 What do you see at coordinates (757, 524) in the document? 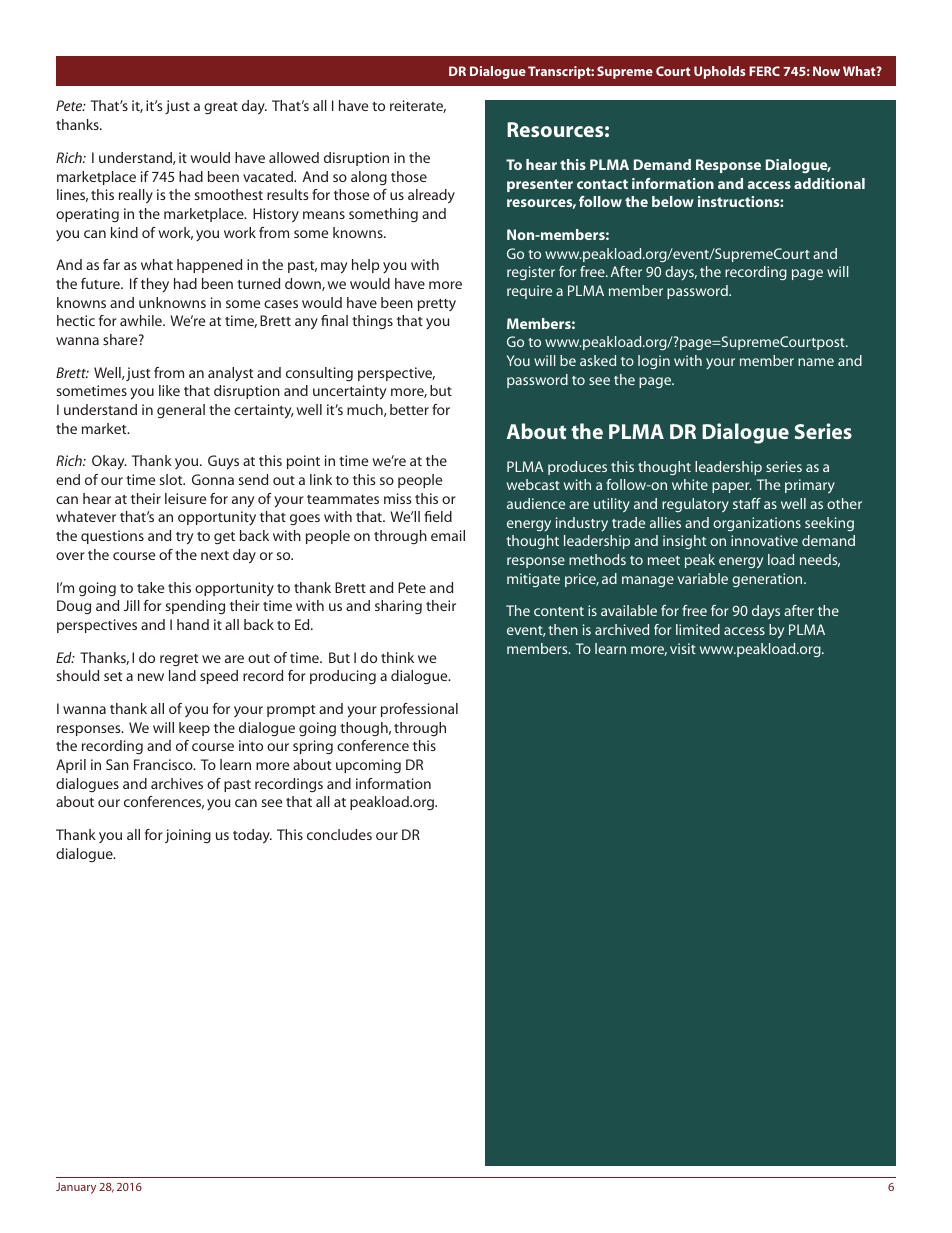
I see `organizations` at bounding box center [757, 524].
